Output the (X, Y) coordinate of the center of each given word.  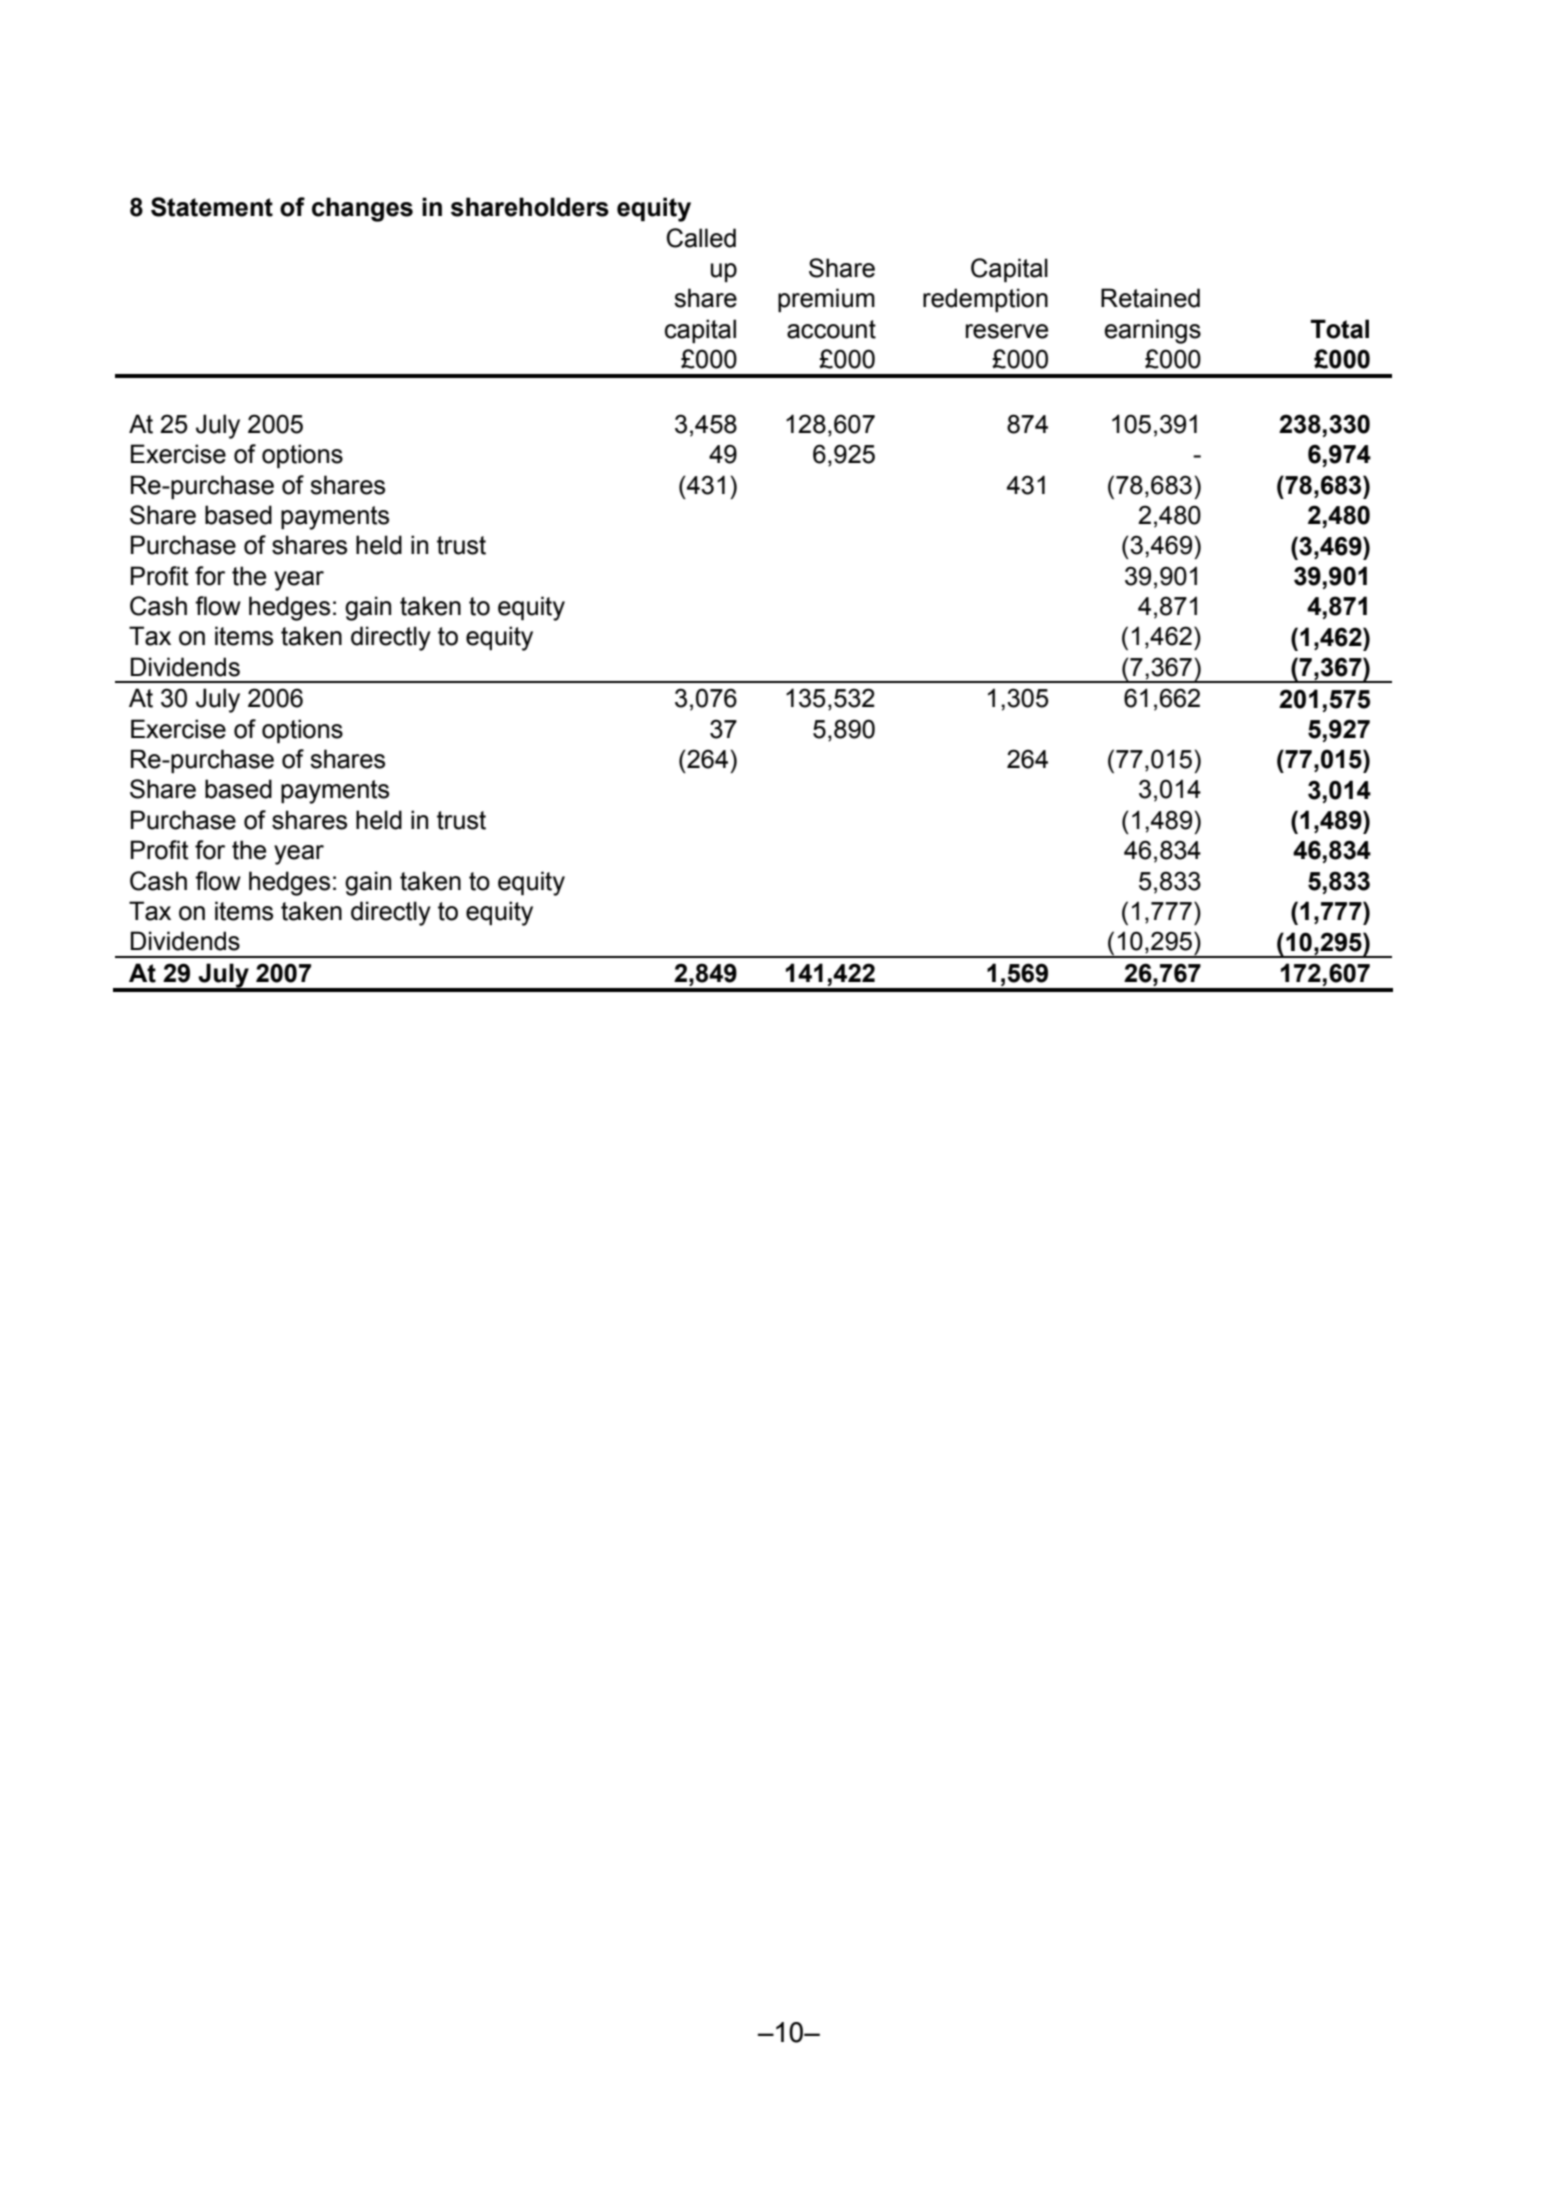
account (831, 329)
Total (1339, 329)
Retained (1150, 298)
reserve (1007, 331)
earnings (1152, 331)
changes (362, 209)
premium (826, 300)
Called (701, 238)
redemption (985, 300)
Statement (212, 207)
